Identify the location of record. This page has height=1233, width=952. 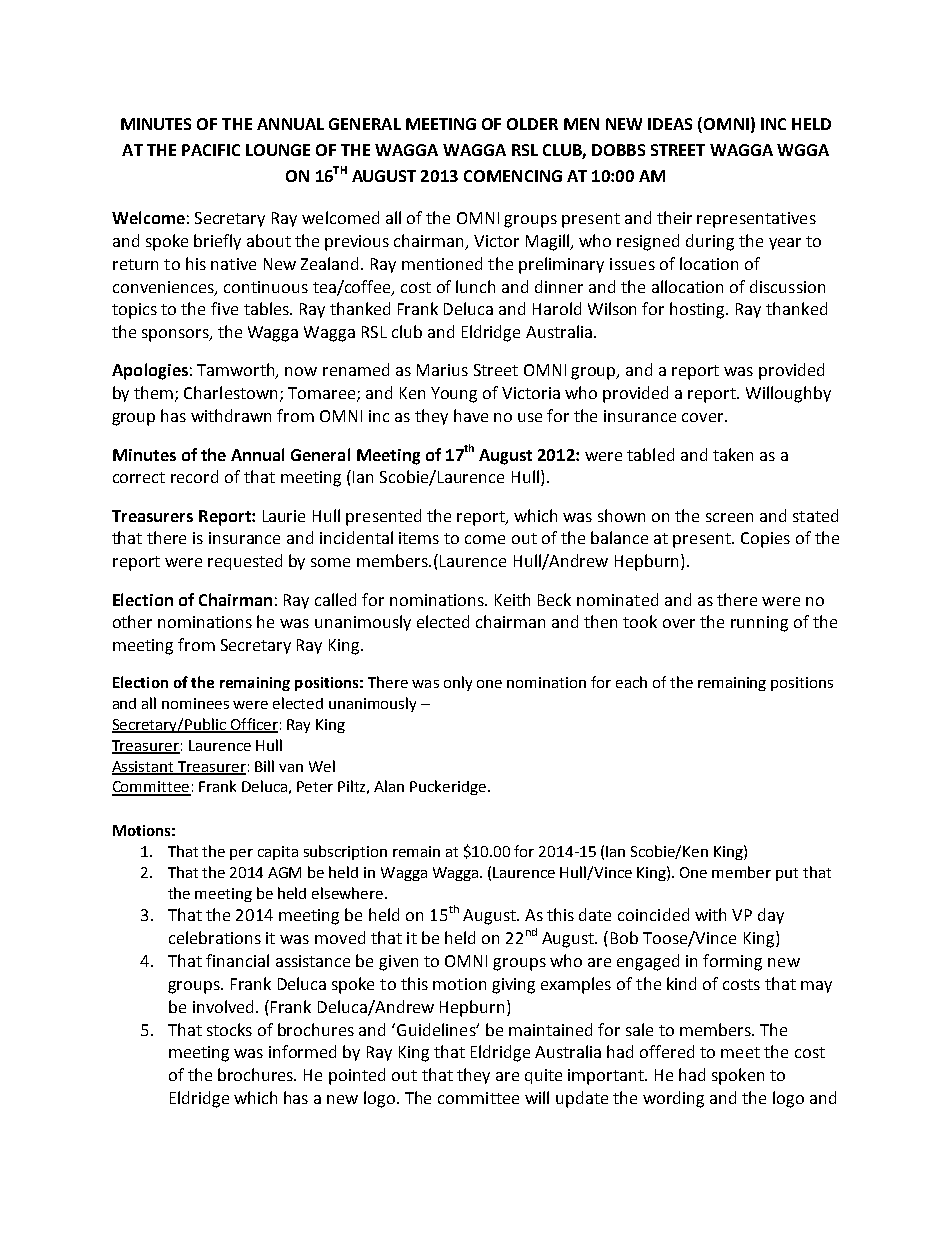
(194, 476).
